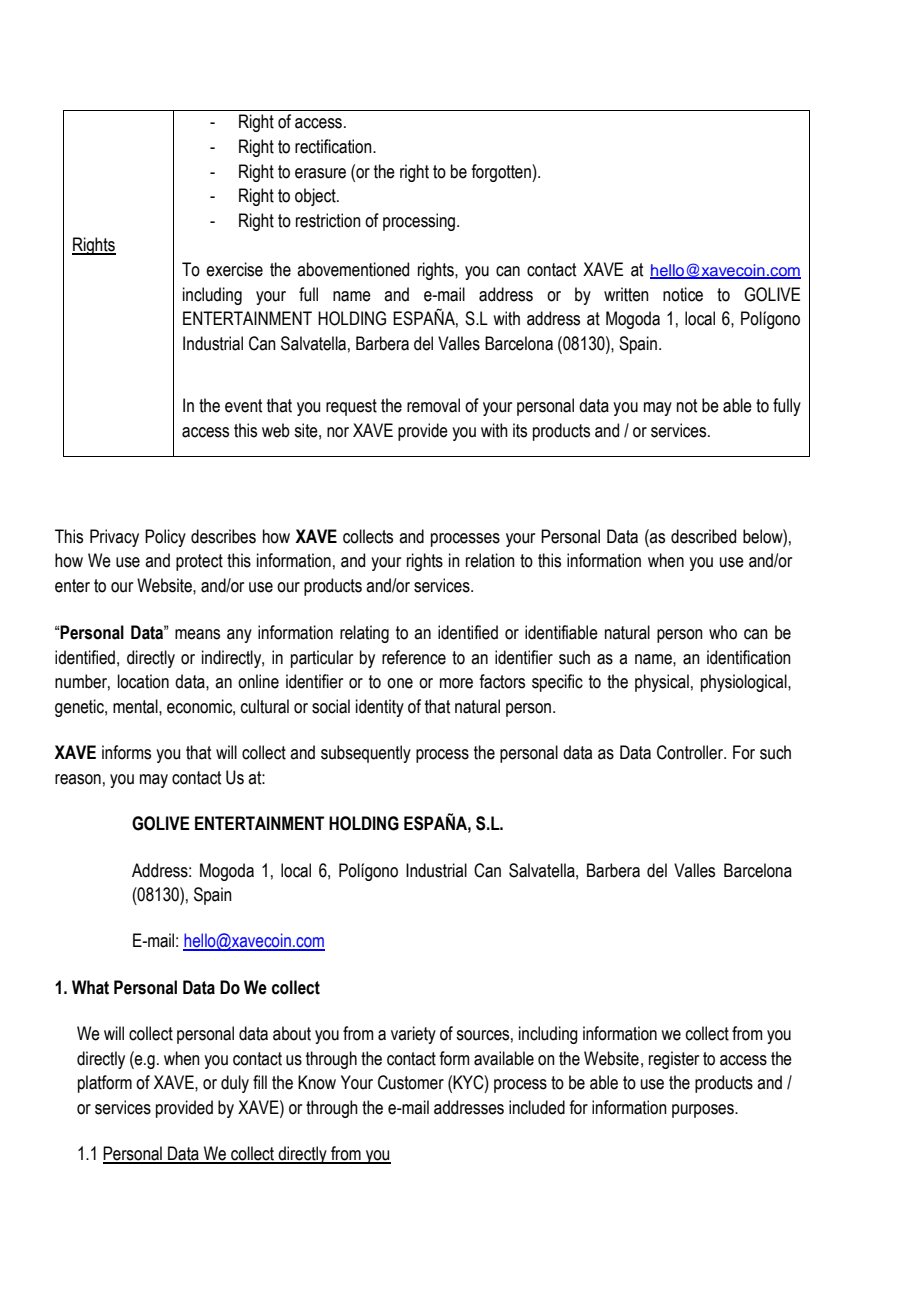 This document has height=1308, width=924. I want to click on notice, so click(683, 294).
